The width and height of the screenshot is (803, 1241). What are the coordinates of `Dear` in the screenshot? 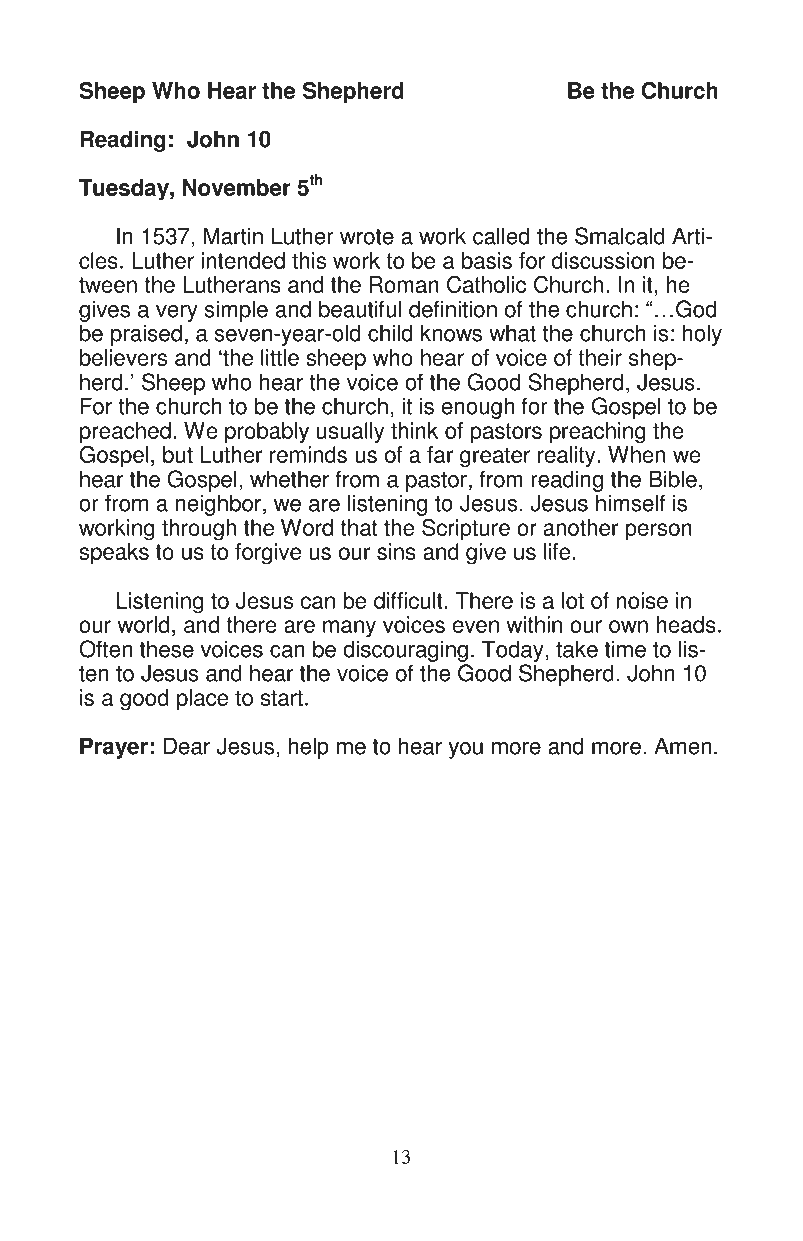 It's located at (187, 746).
